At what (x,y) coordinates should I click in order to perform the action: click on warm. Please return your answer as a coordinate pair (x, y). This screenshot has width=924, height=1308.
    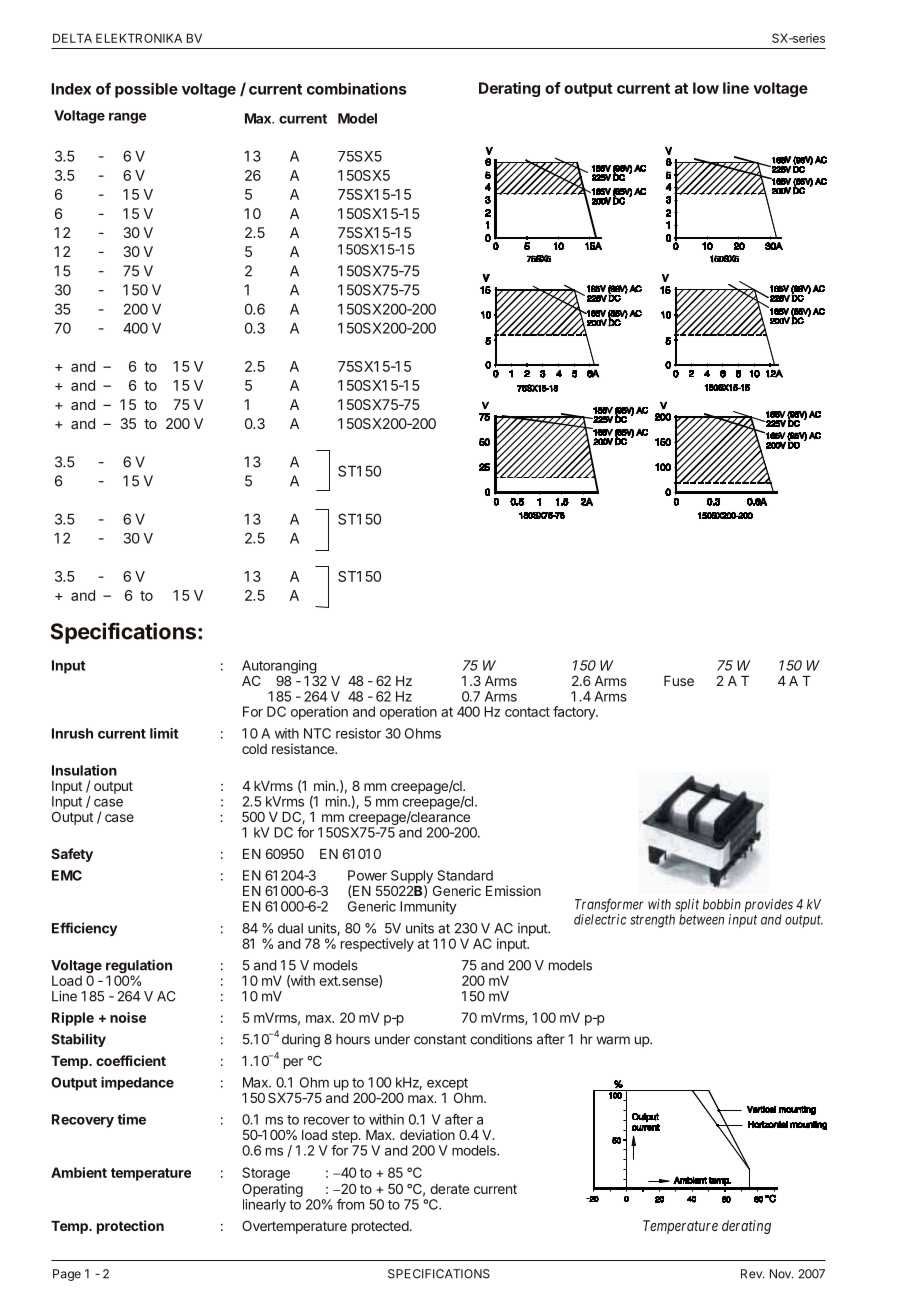
    Looking at the image, I should click on (613, 1040).
